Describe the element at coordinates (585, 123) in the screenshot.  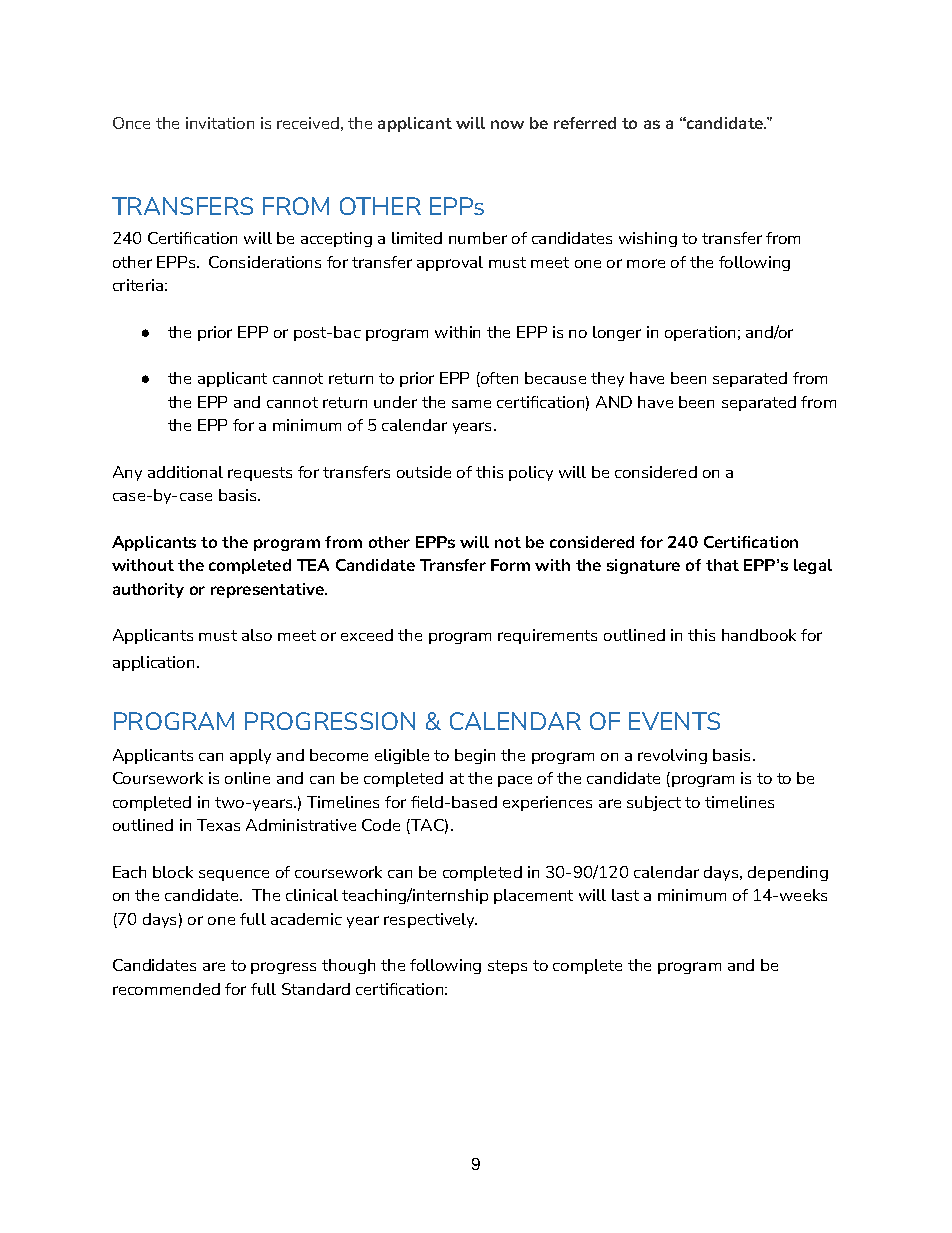
I see `referred` at that location.
